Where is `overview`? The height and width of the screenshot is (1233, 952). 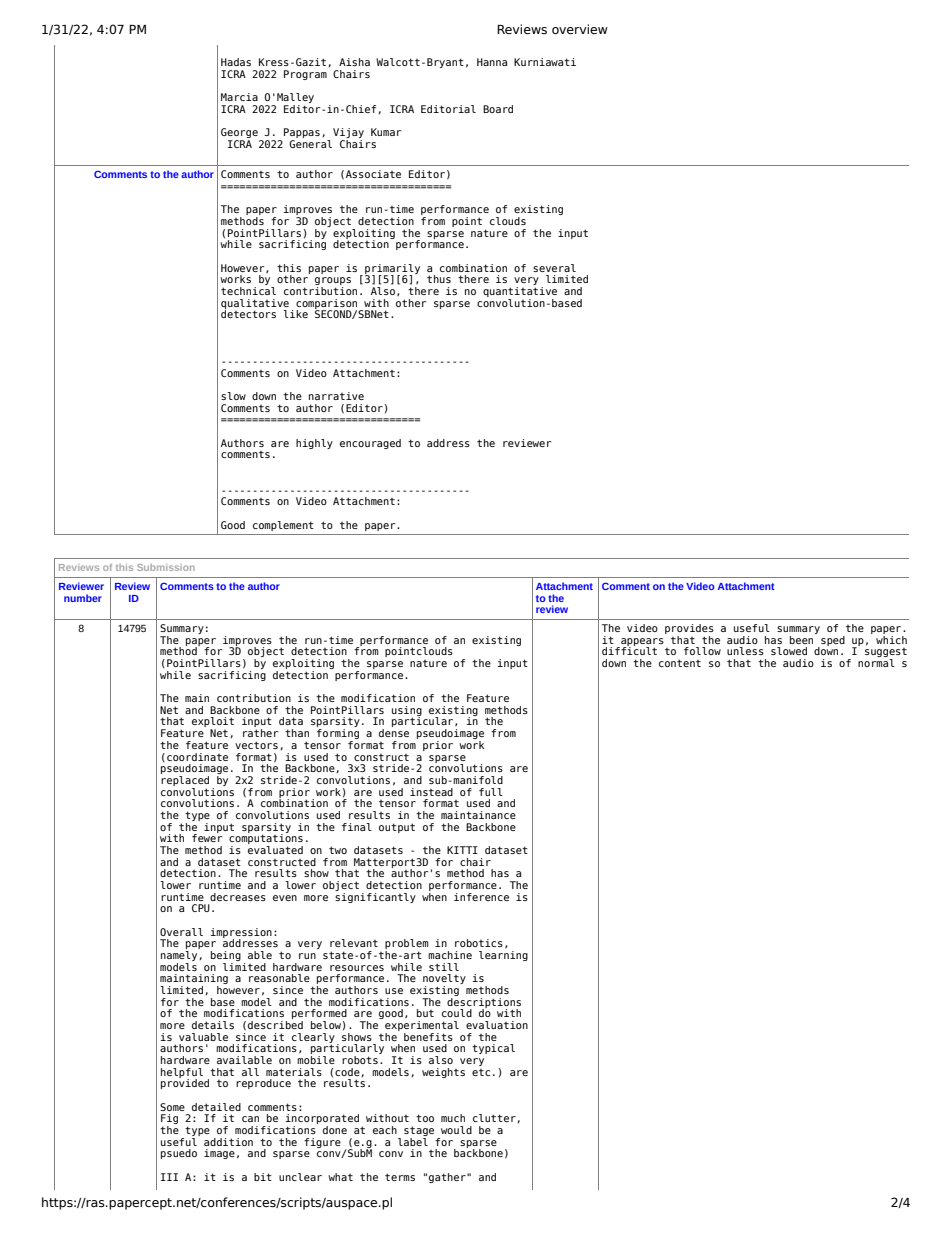
overview is located at coordinates (580, 29).
